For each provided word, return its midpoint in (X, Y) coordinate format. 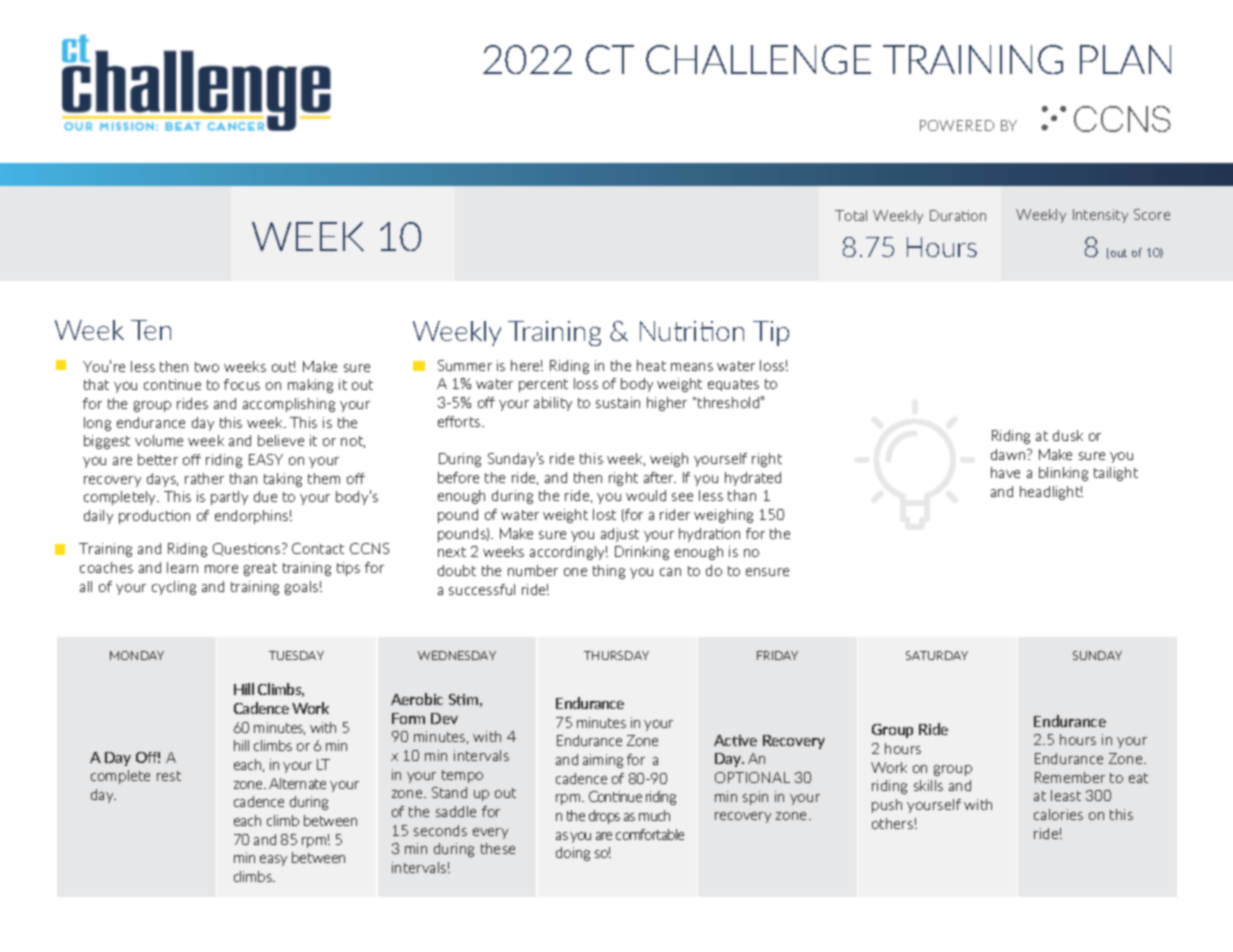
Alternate (297, 783)
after (660, 477)
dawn (1009, 454)
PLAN (1125, 59)
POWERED (957, 125)
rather (204, 478)
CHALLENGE (758, 59)
